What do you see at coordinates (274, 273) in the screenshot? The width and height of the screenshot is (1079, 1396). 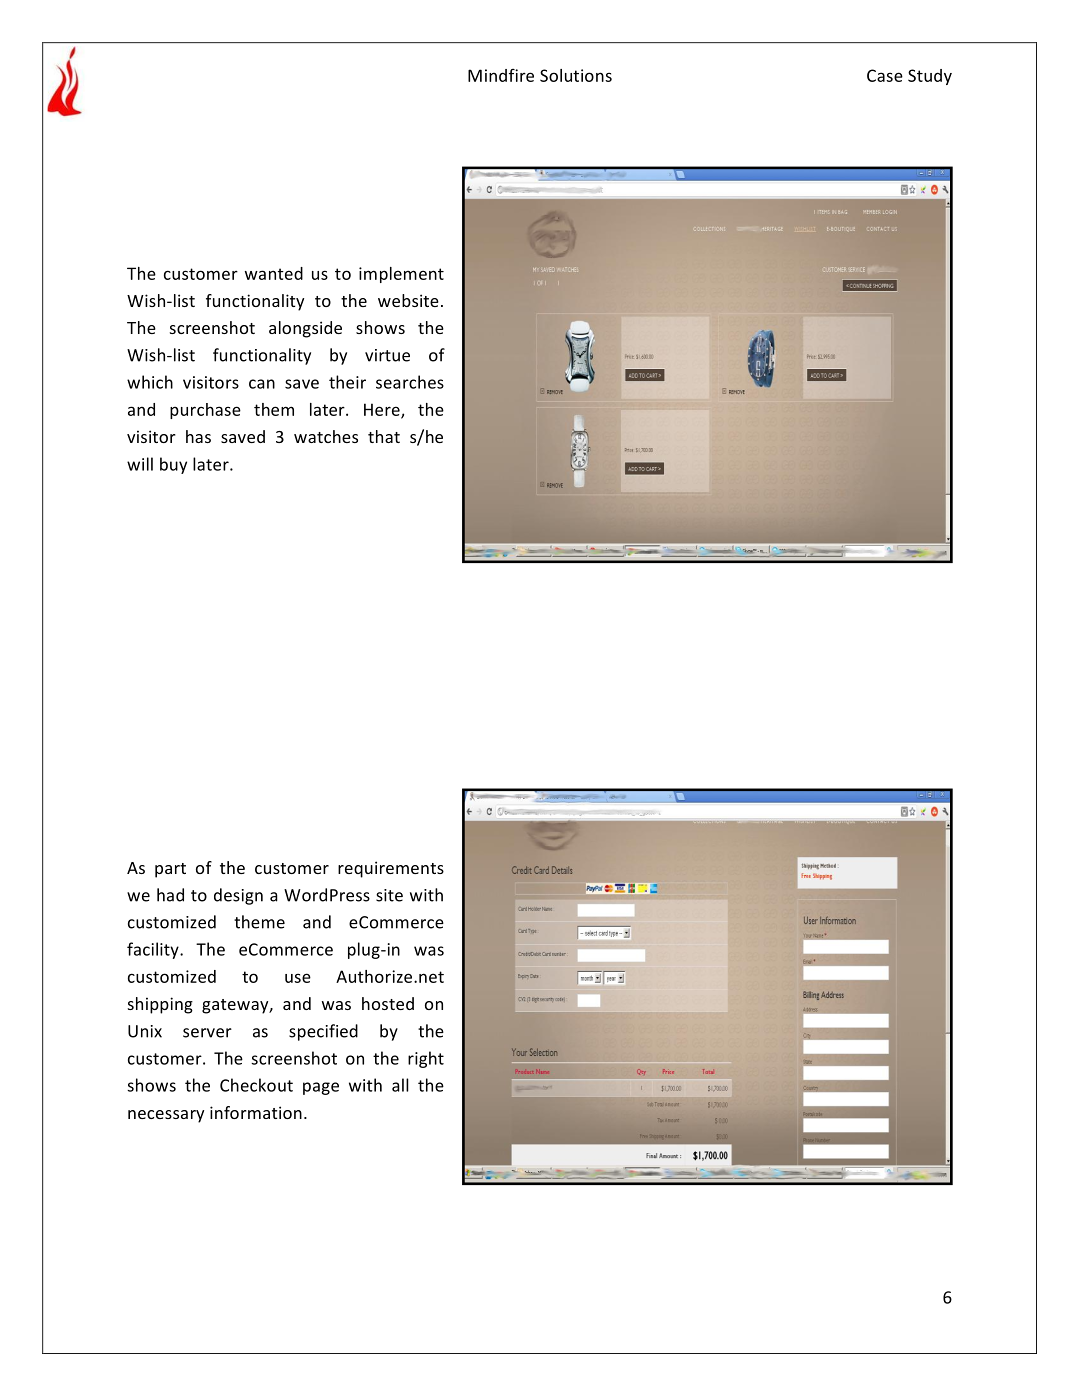 I see `wanted` at bounding box center [274, 273].
